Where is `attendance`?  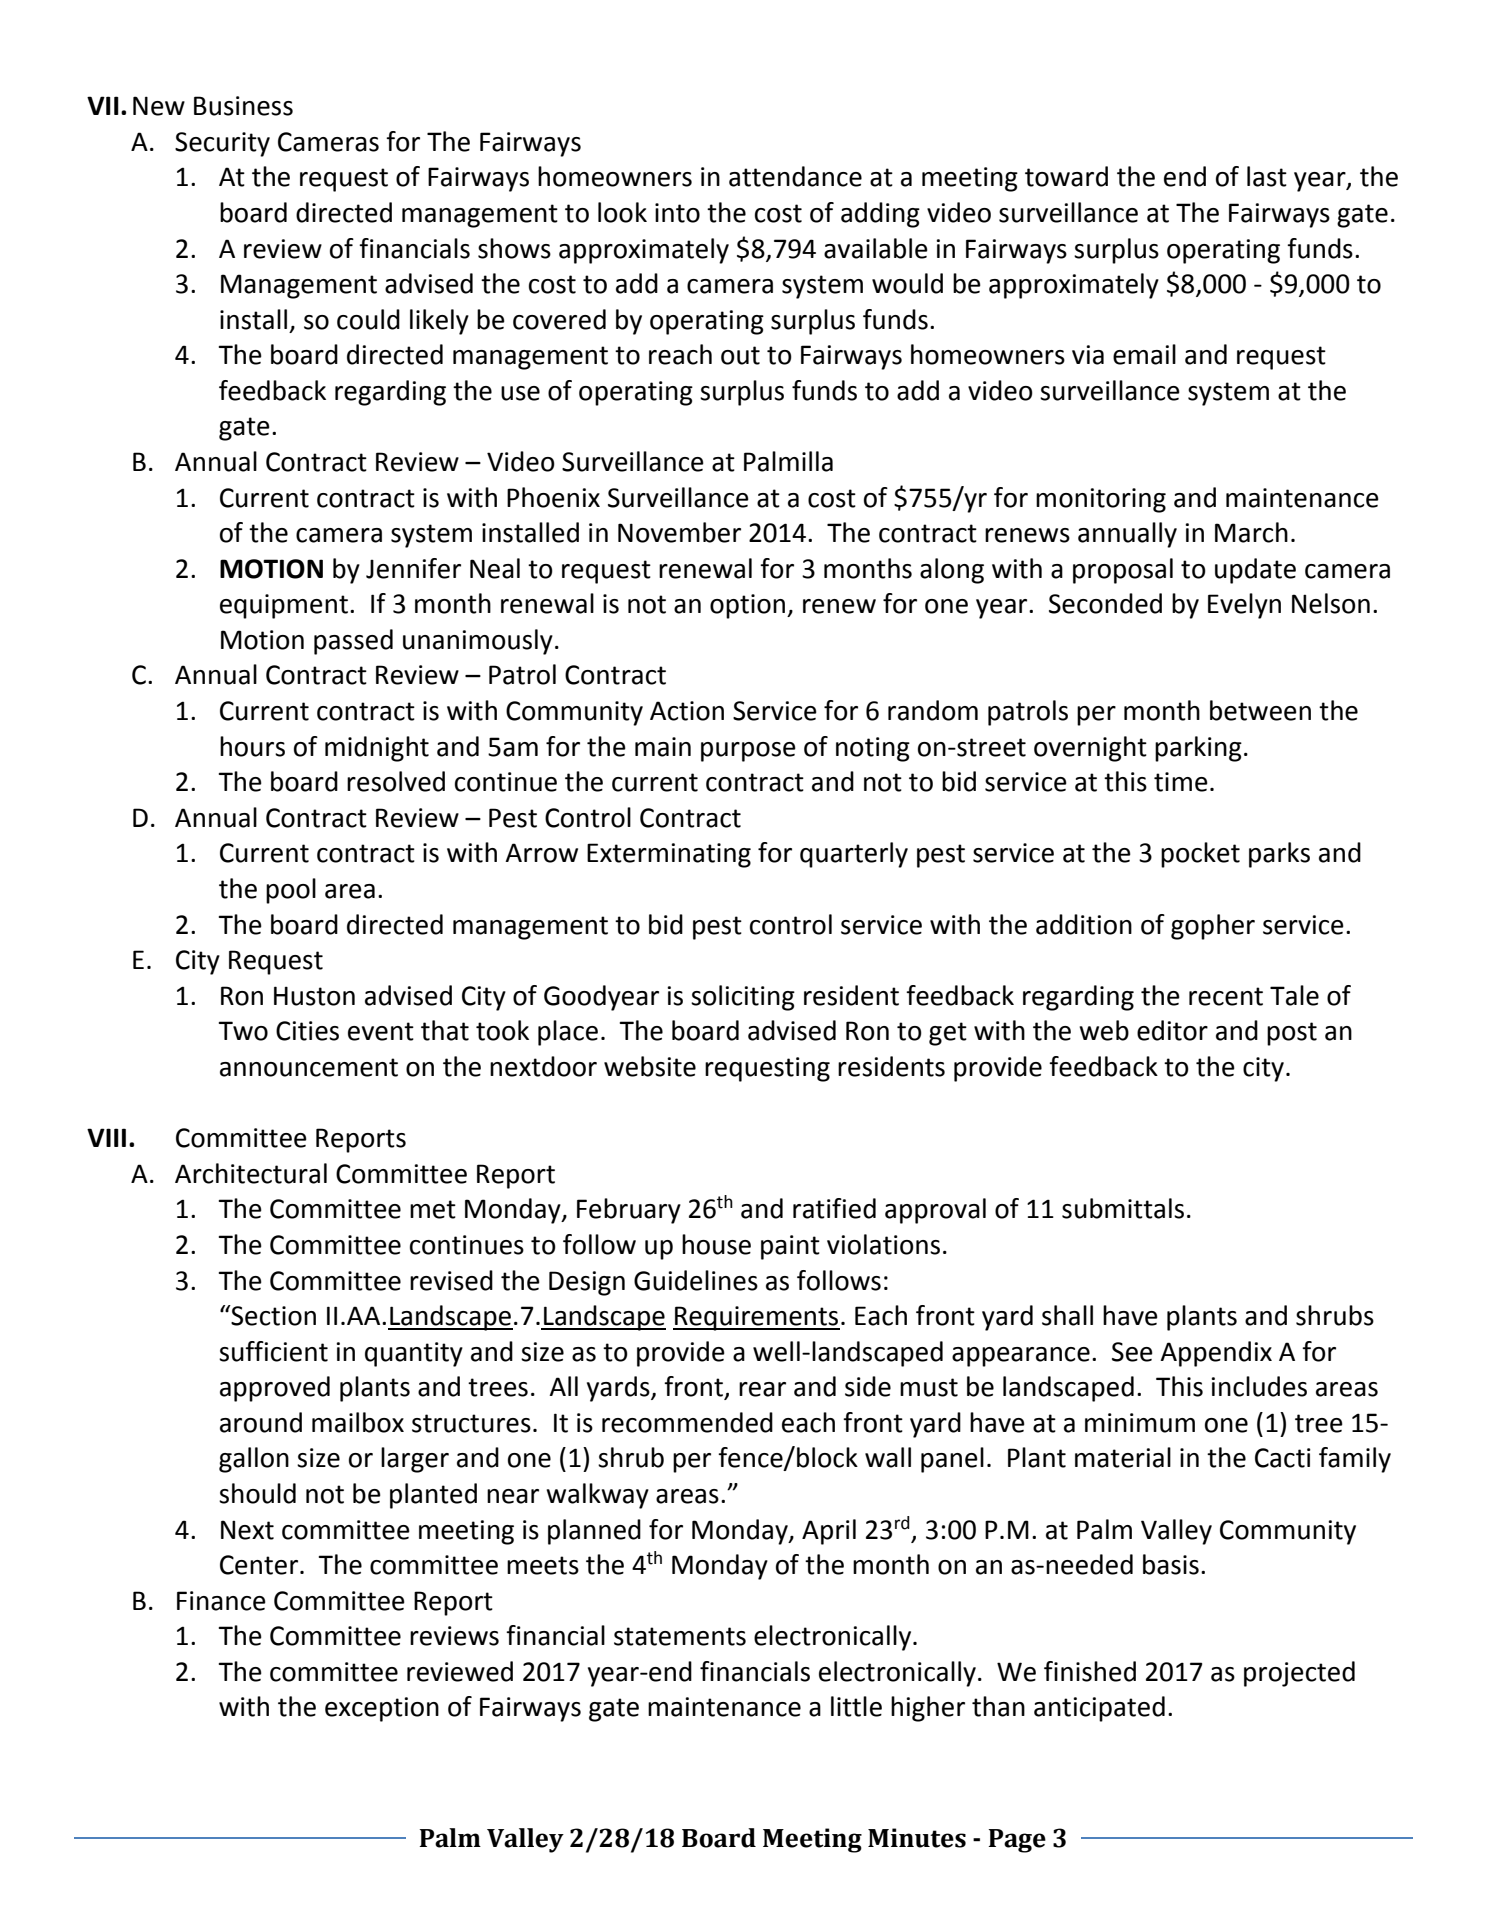 attendance is located at coordinates (795, 176).
